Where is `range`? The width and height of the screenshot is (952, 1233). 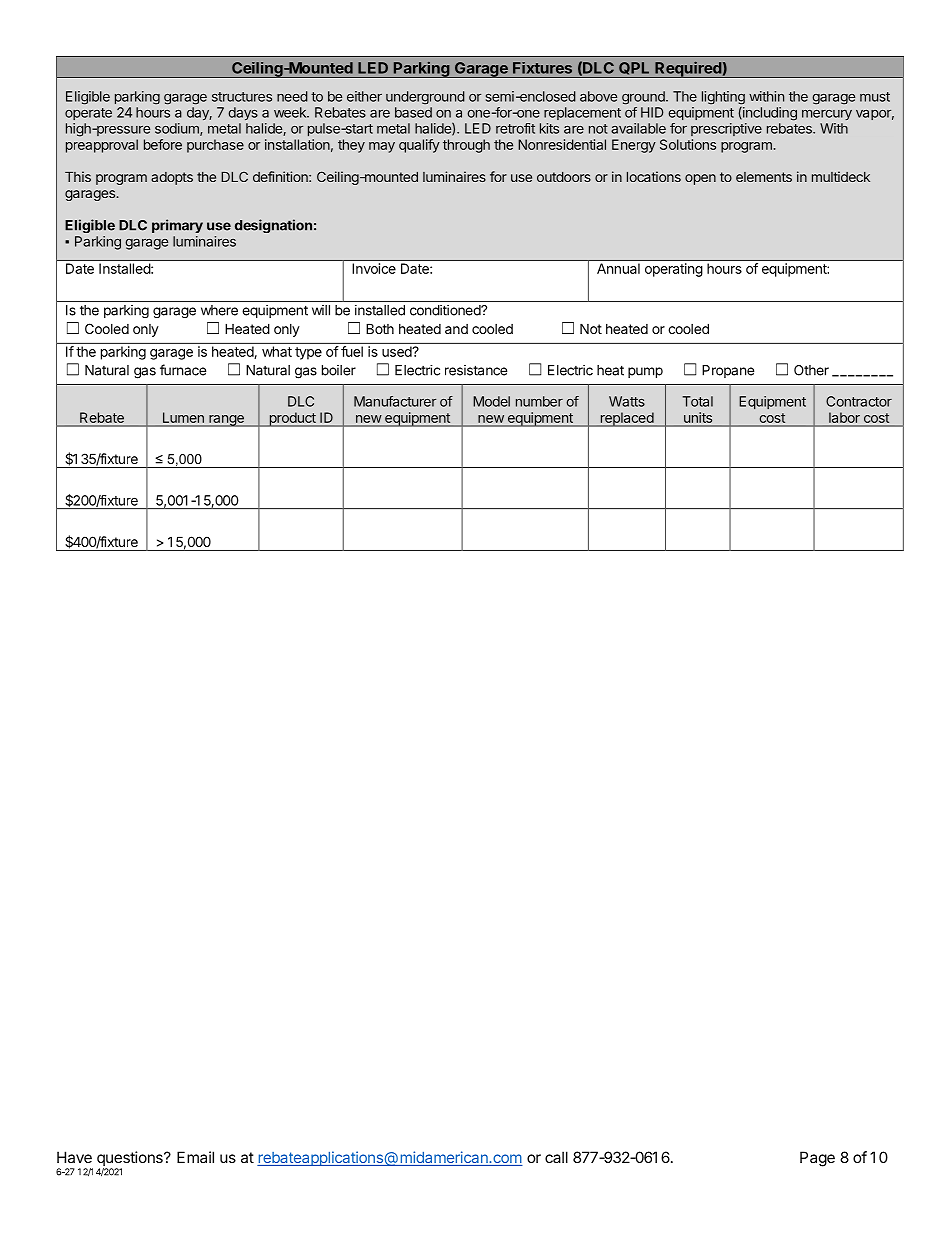 range is located at coordinates (226, 421).
